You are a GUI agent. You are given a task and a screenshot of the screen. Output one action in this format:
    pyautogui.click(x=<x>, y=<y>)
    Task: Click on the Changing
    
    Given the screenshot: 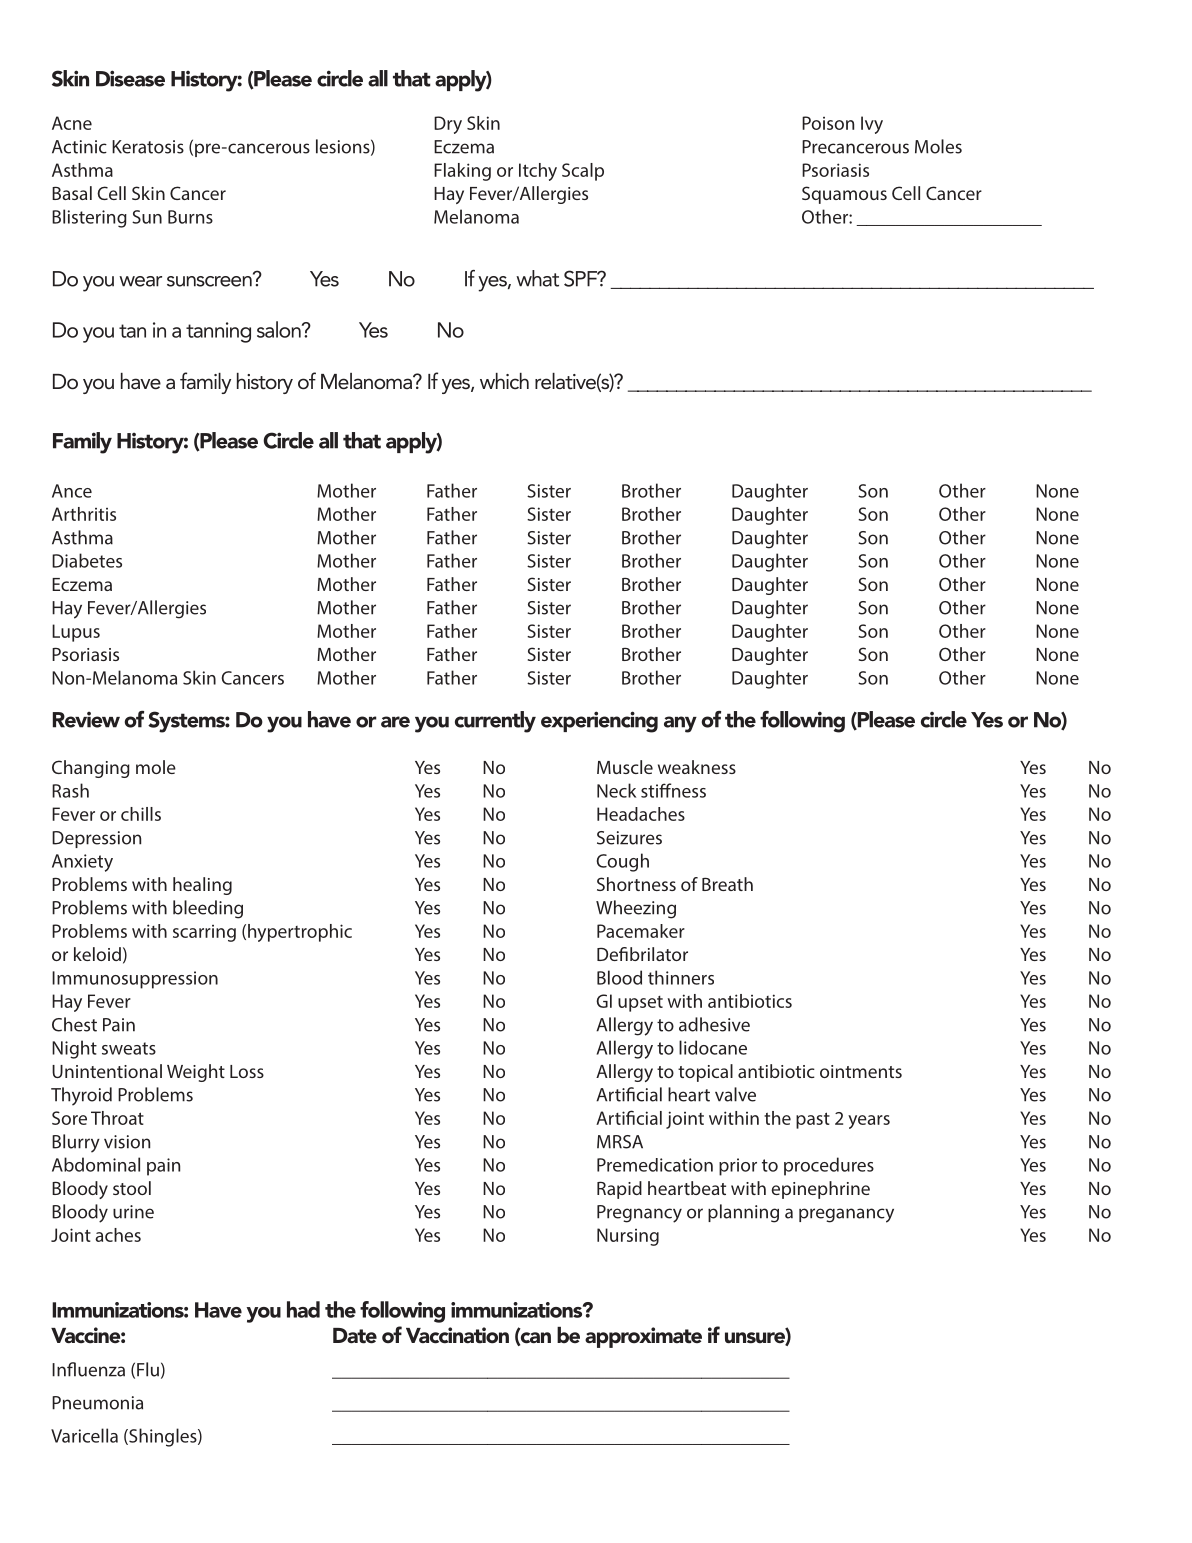 What is the action you would take?
    pyautogui.click(x=91, y=769)
